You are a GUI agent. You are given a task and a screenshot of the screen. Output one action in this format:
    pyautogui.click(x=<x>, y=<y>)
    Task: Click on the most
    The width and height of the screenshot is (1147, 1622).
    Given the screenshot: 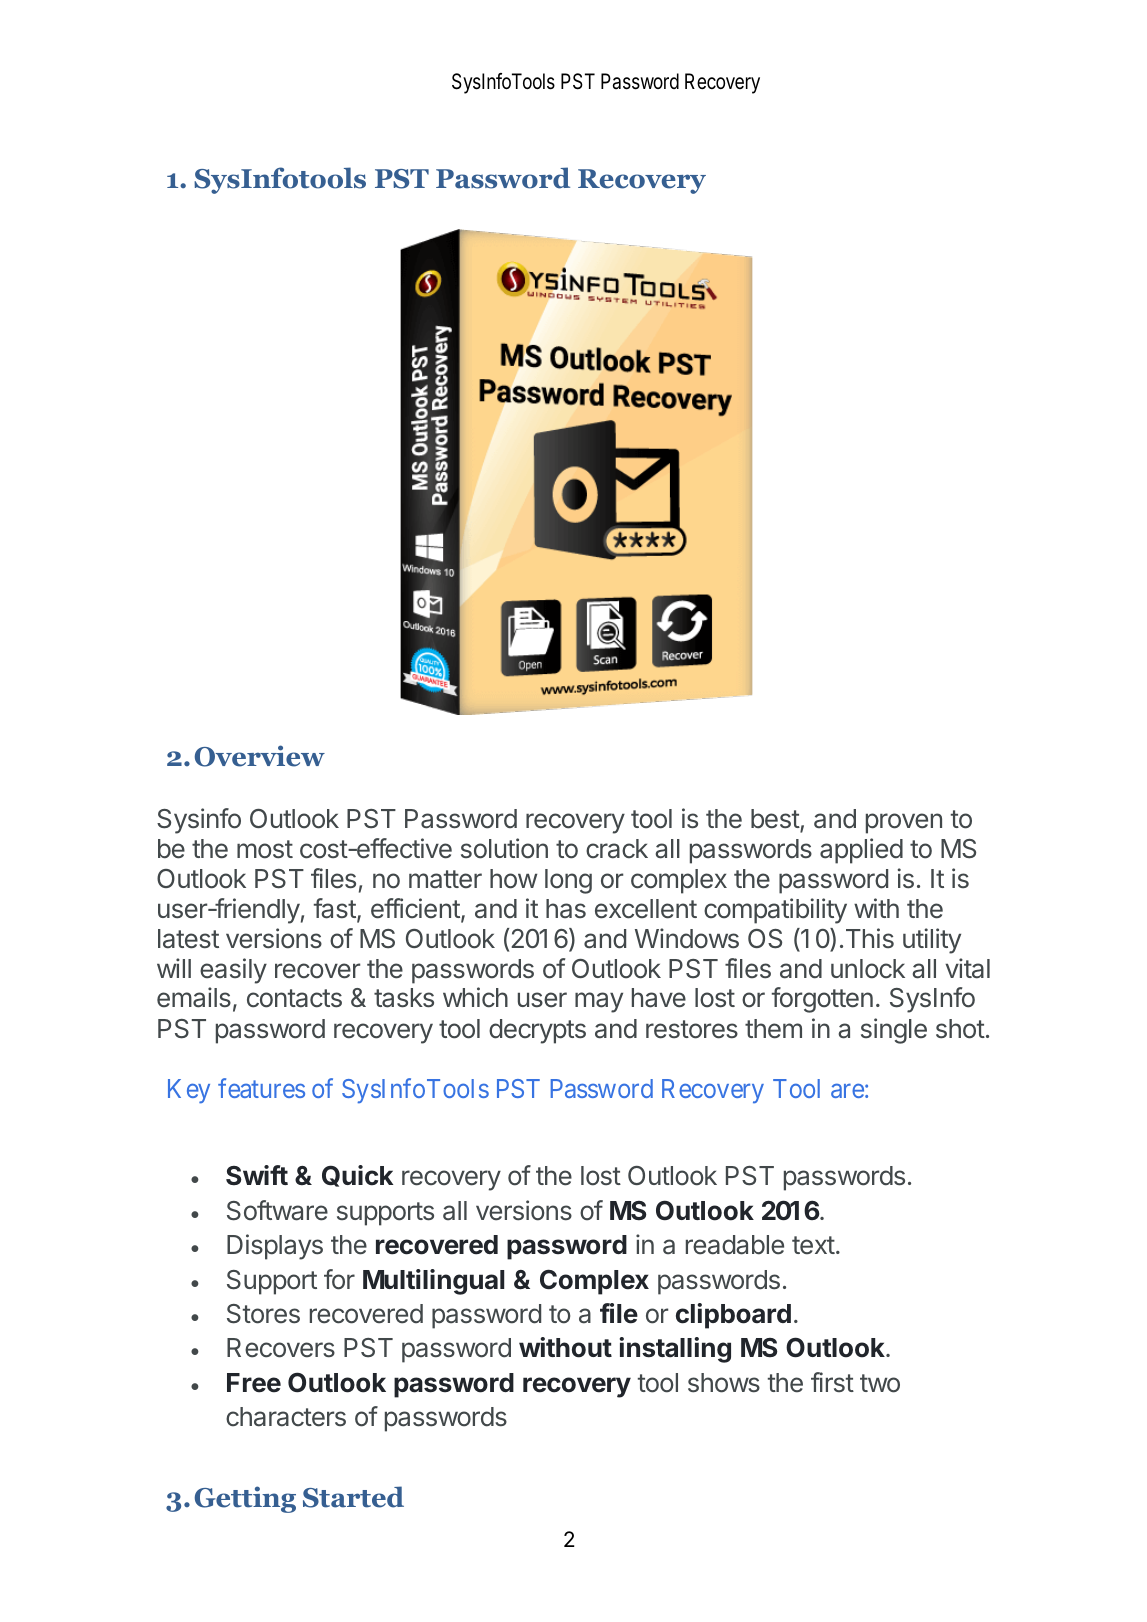 What is the action you would take?
    pyautogui.click(x=265, y=849)
